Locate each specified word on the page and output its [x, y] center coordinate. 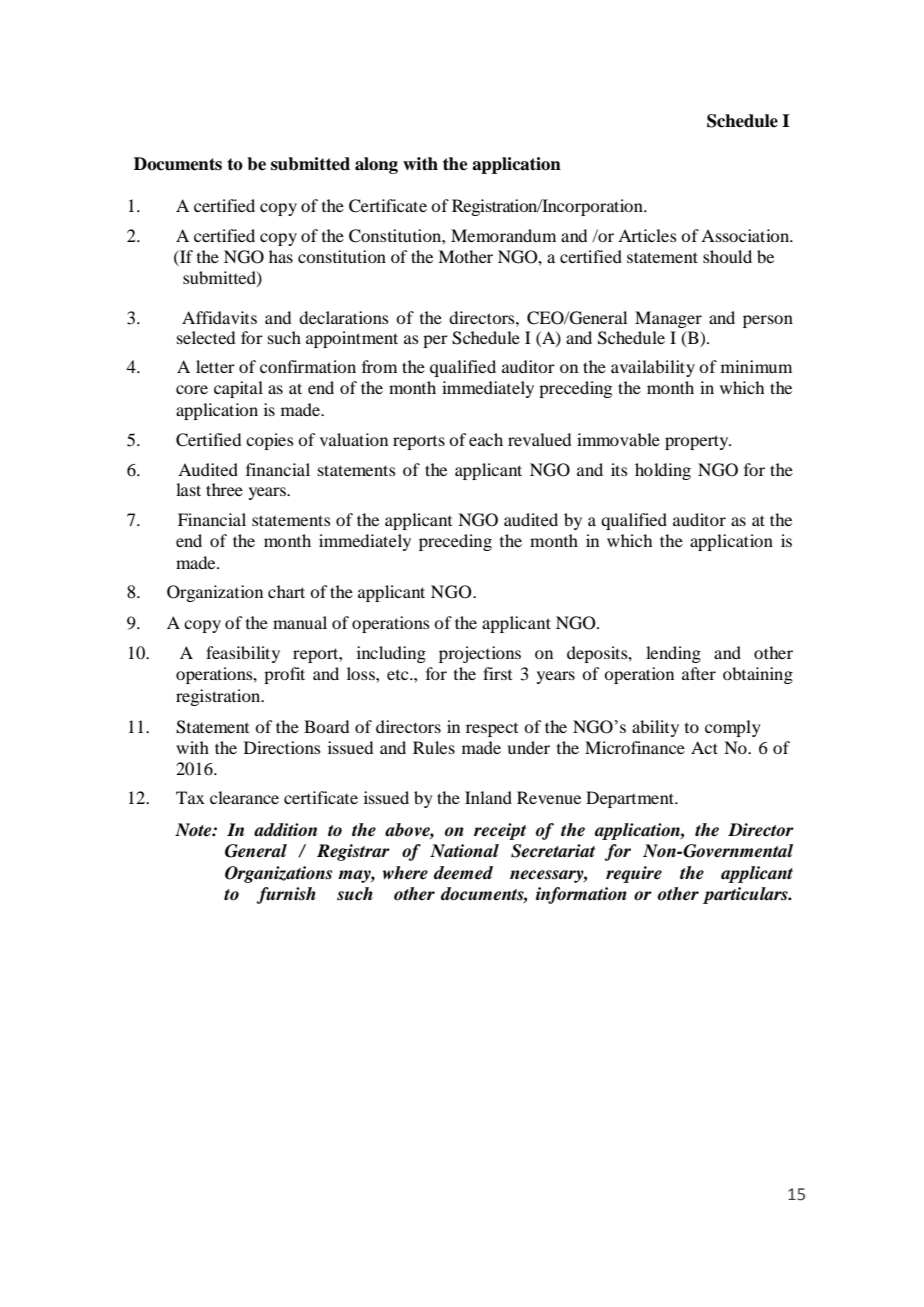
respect [492, 730]
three [224, 489]
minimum [756, 366]
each [486, 439]
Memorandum [503, 235]
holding [663, 471]
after [699, 673]
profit [284, 675]
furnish [286, 895]
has [281, 256]
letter [215, 366]
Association [746, 235]
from [379, 366]
